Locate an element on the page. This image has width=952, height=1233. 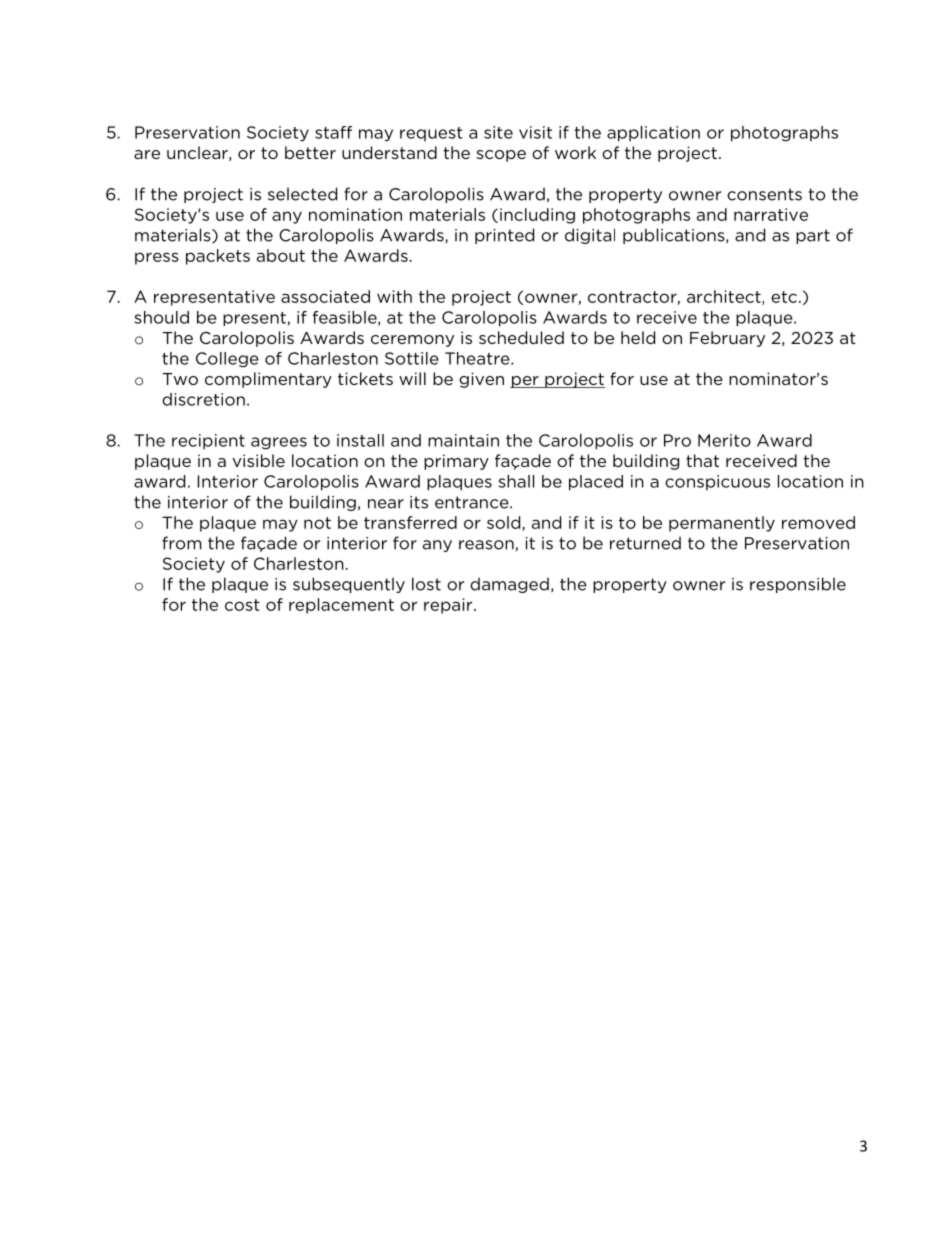
that is located at coordinates (702, 460).
